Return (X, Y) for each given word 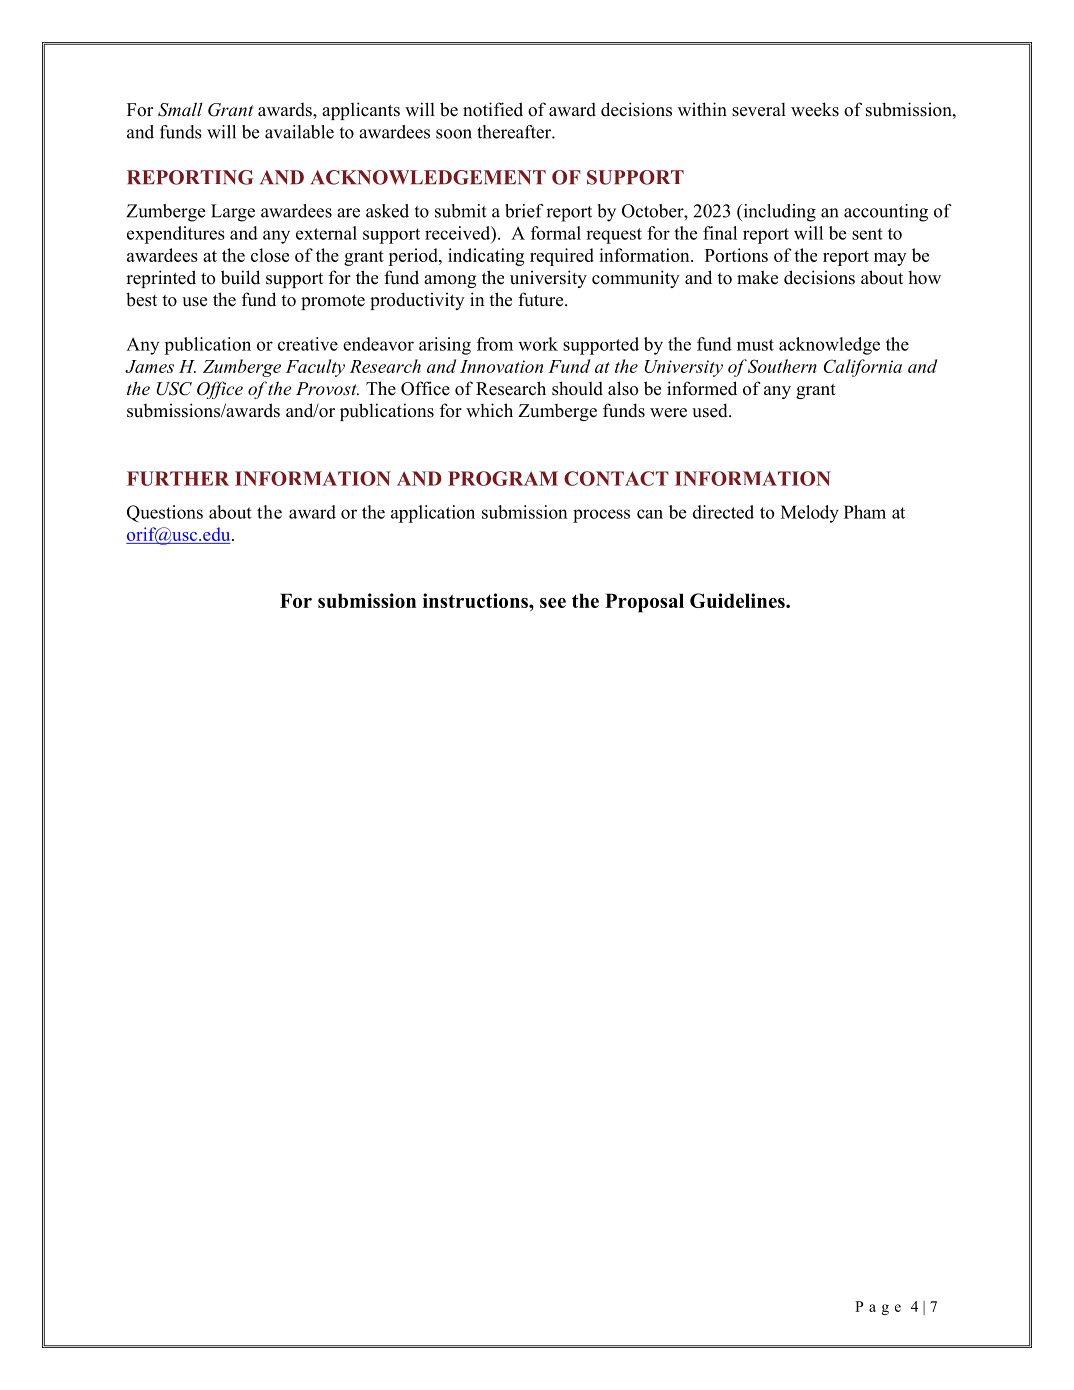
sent (867, 234)
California (863, 368)
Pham (865, 512)
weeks (815, 109)
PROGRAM (503, 478)
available (299, 132)
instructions (476, 600)
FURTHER (178, 478)
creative (308, 344)
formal (556, 233)
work (538, 344)
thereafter (515, 132)
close (270, 255)
